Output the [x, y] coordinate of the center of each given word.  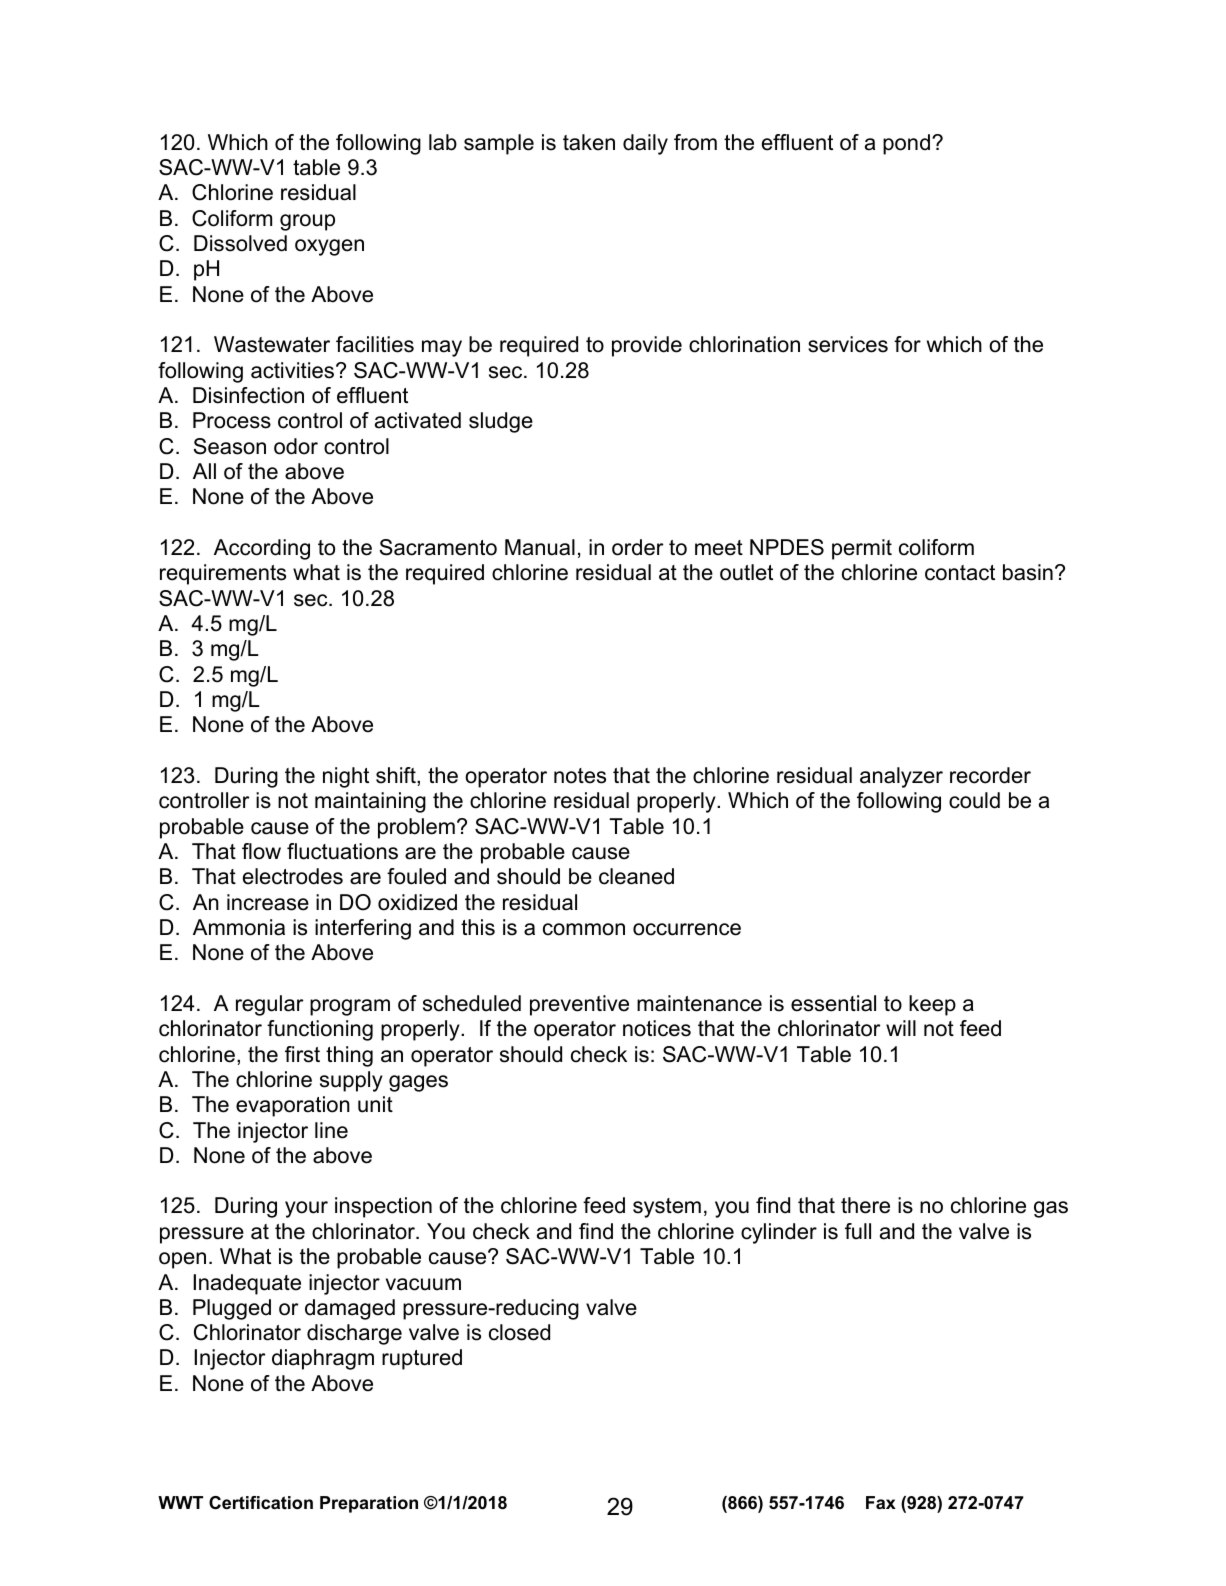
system [667, 1208]
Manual [540, 547]
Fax [881, 1502]
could [974, 800]
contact [960, 573]
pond [906, 144]
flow [261, 851]
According [262, 549]
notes [580, 776]
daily [645, 144]
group [307, 222]
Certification [261, 1503]
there [865, 1205]
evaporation [293, 1106]
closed [519, 1332]
